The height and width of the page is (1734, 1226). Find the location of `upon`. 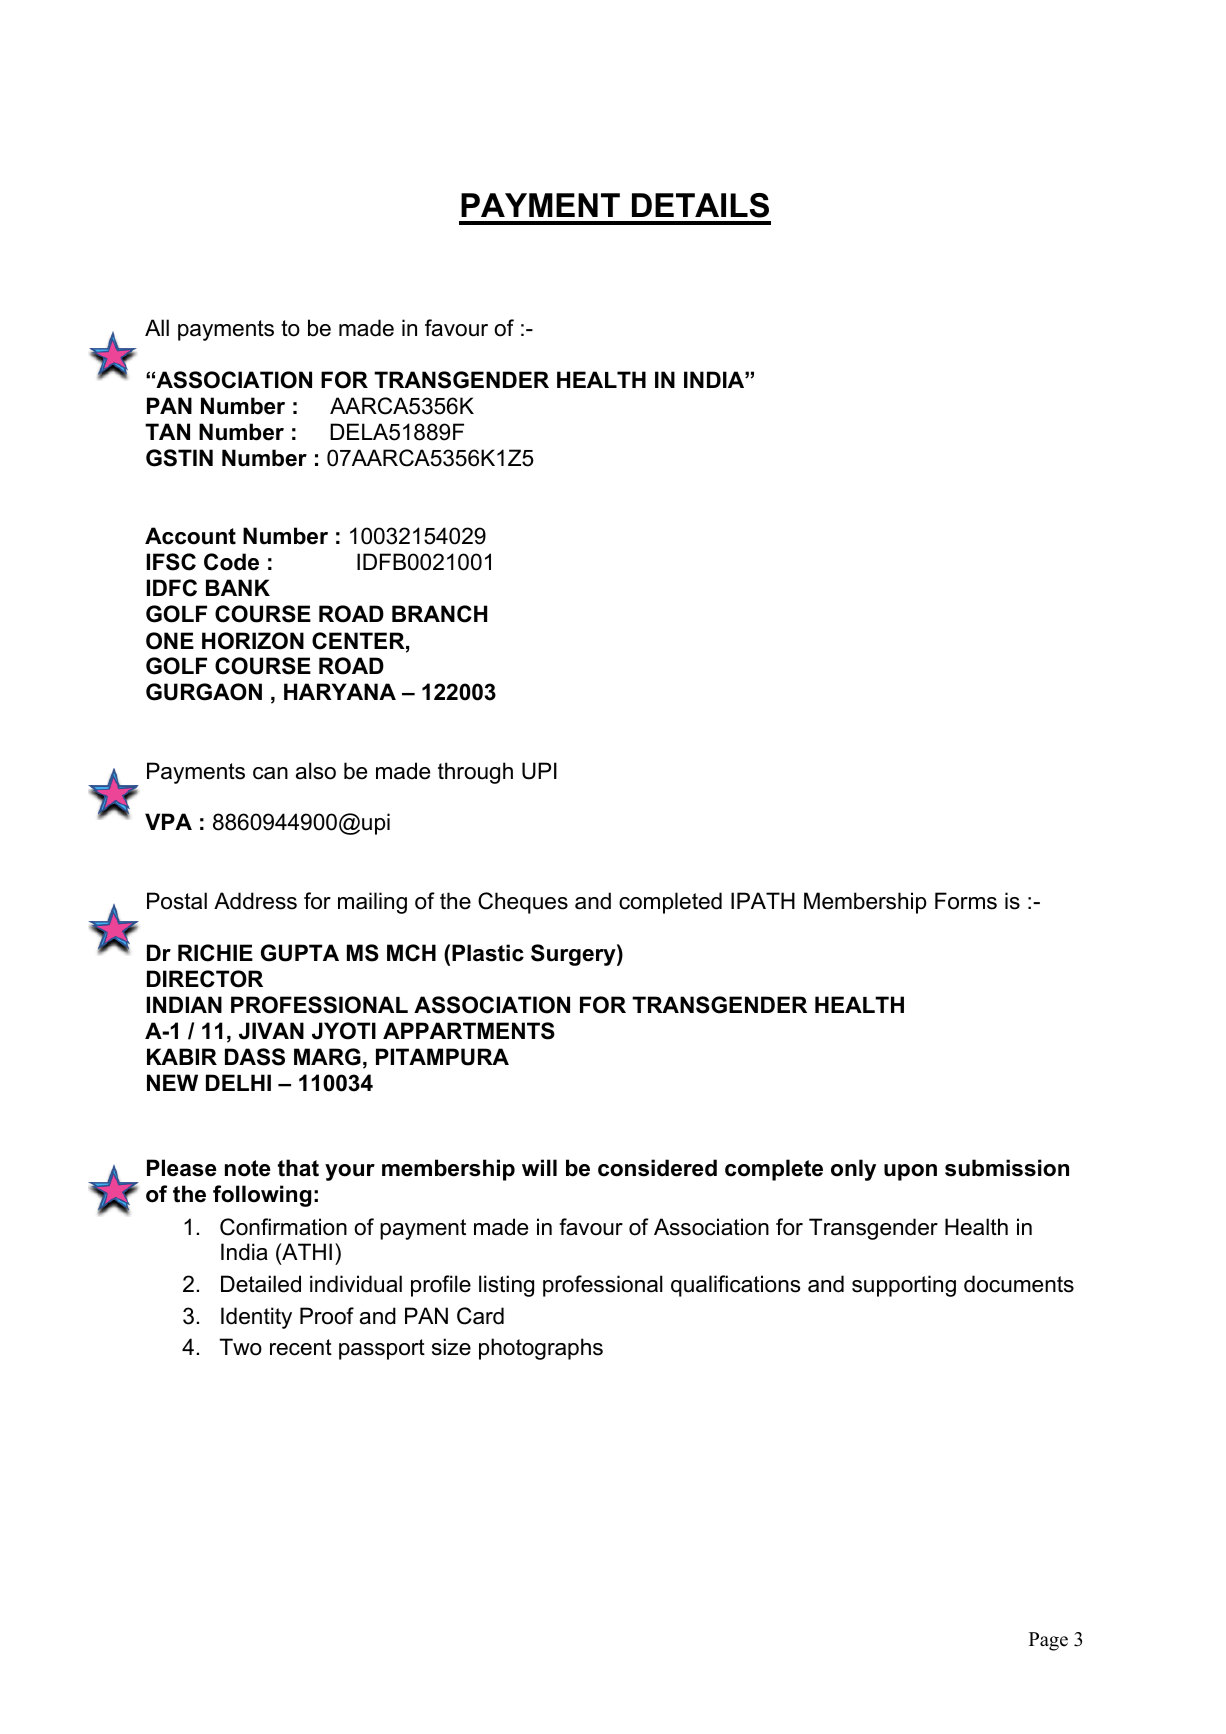

upon is located at coordinates (910, 1172).
